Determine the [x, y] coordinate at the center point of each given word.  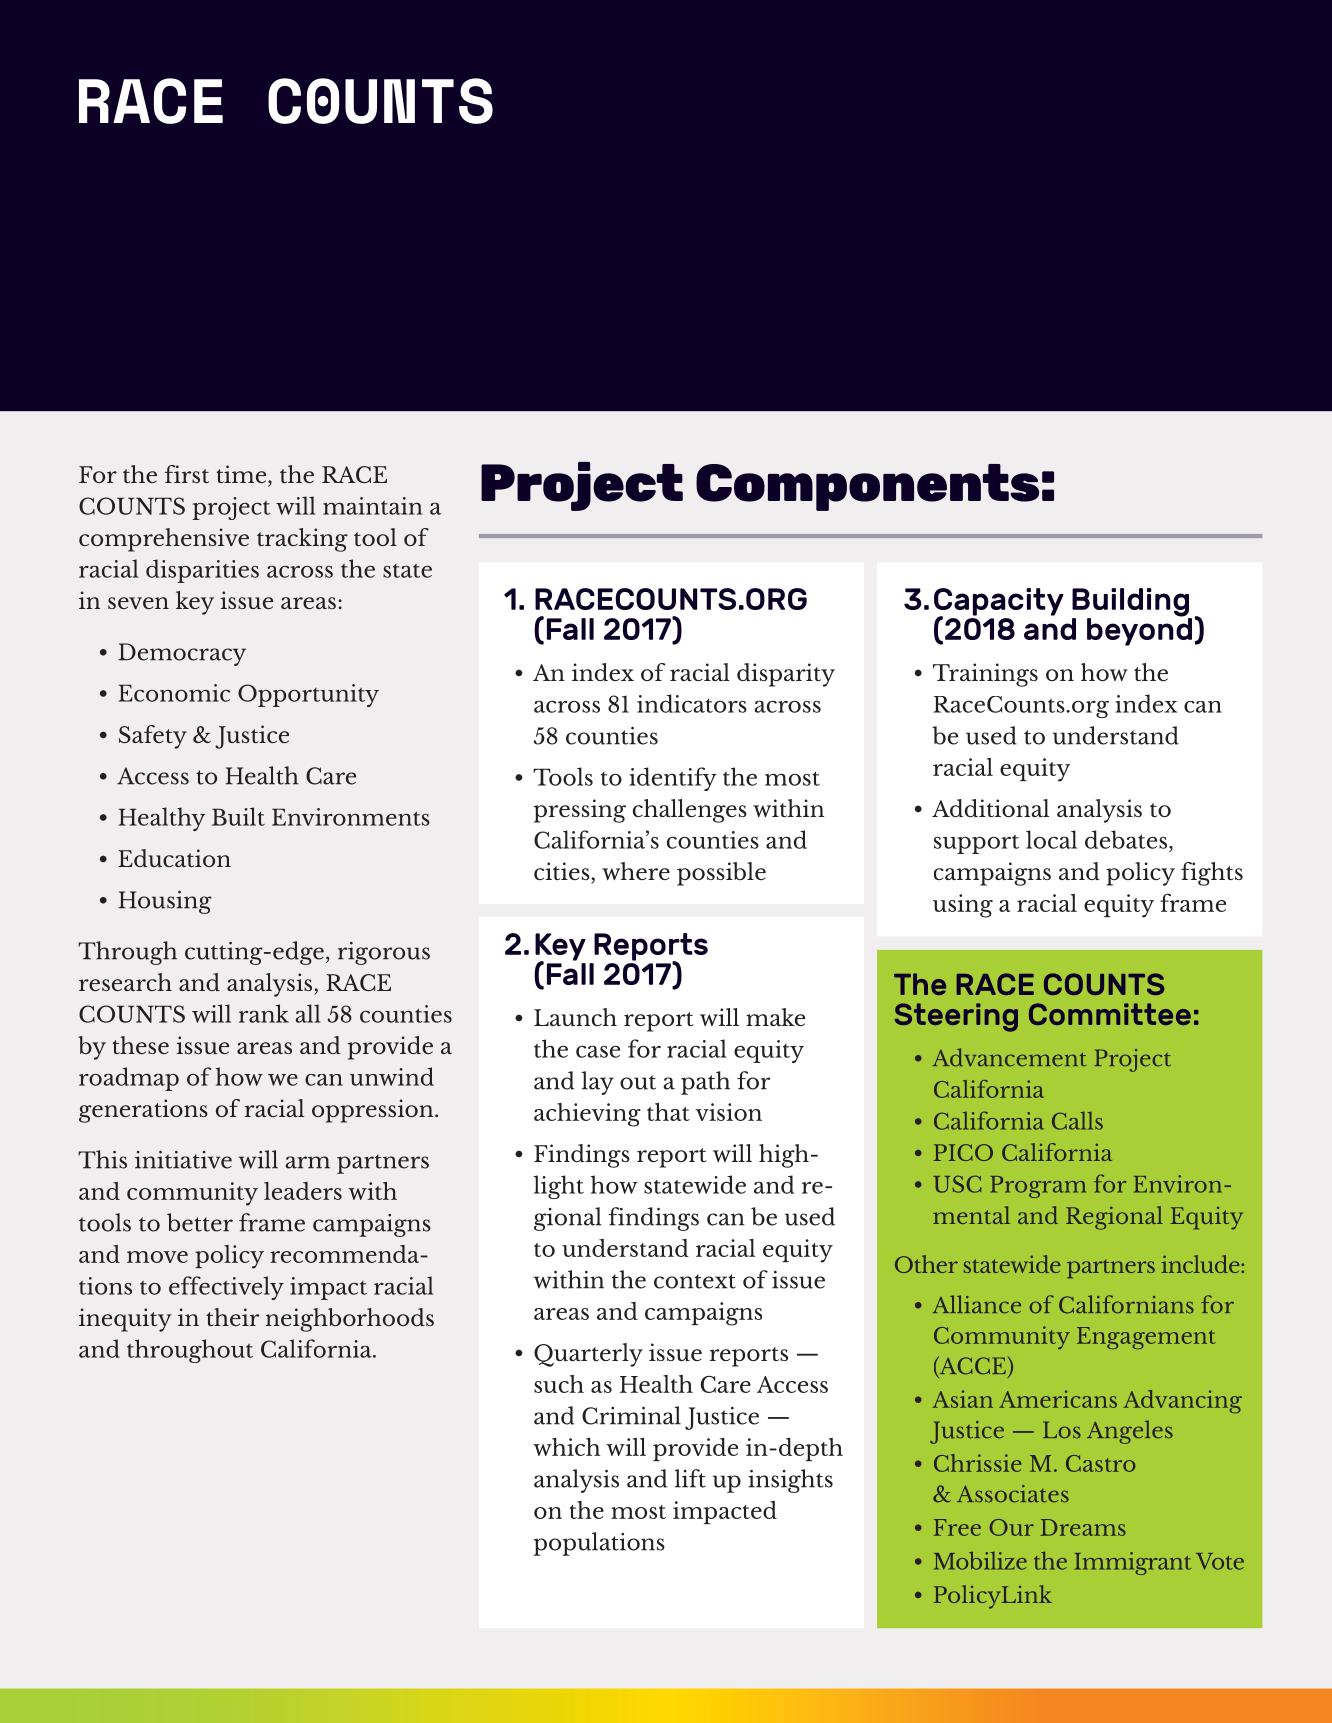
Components [867, 487]
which [566, 1447]
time [242, 475]
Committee [1110, 1014]
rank [264, 1013]
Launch [575, 1017]
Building [1131, 603]
